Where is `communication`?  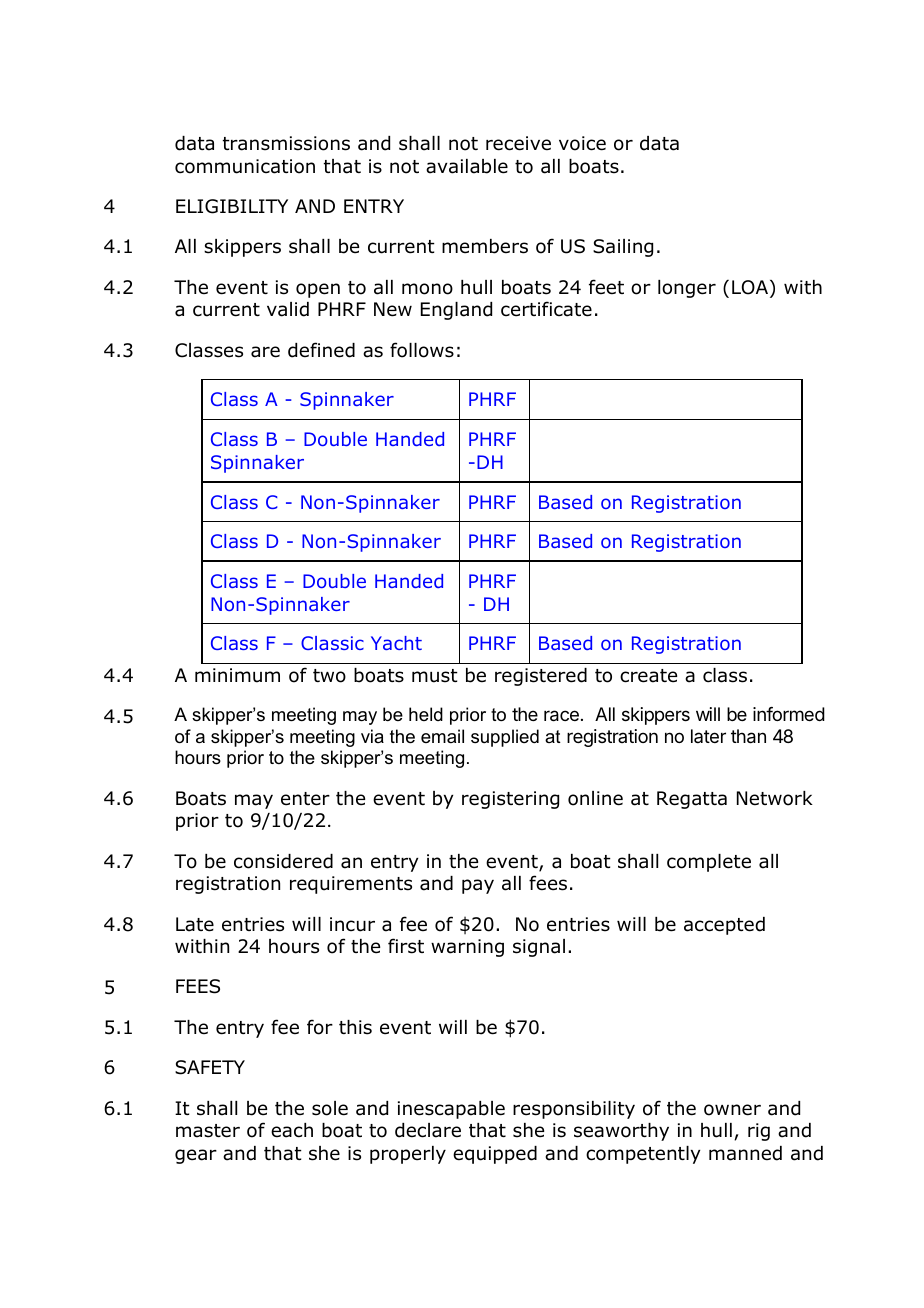 communication is located at coordinates (245, 166).
